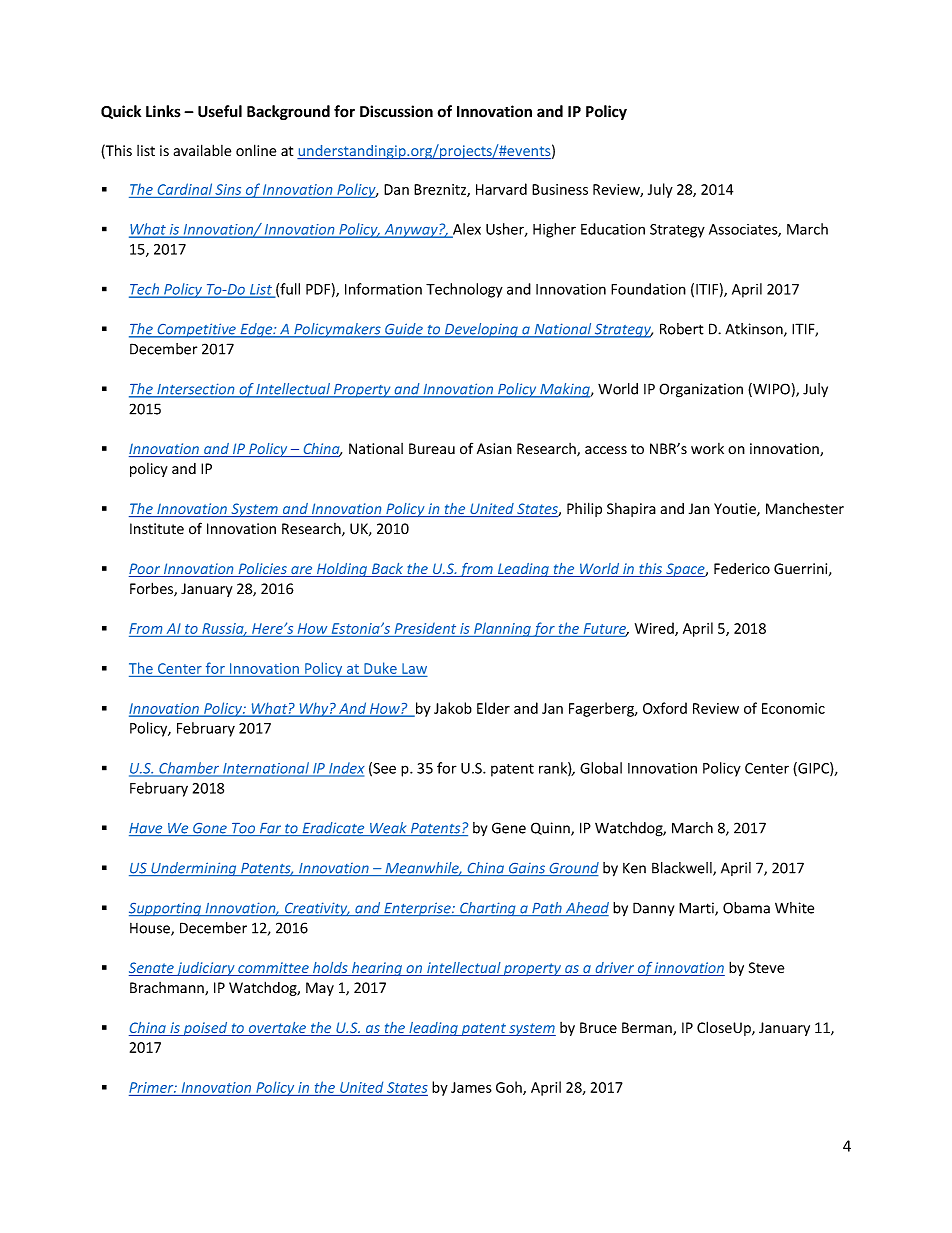  What do you see at coordinates (613, 229) in the document?
I see `Education` at bounding box center [613, 229].
